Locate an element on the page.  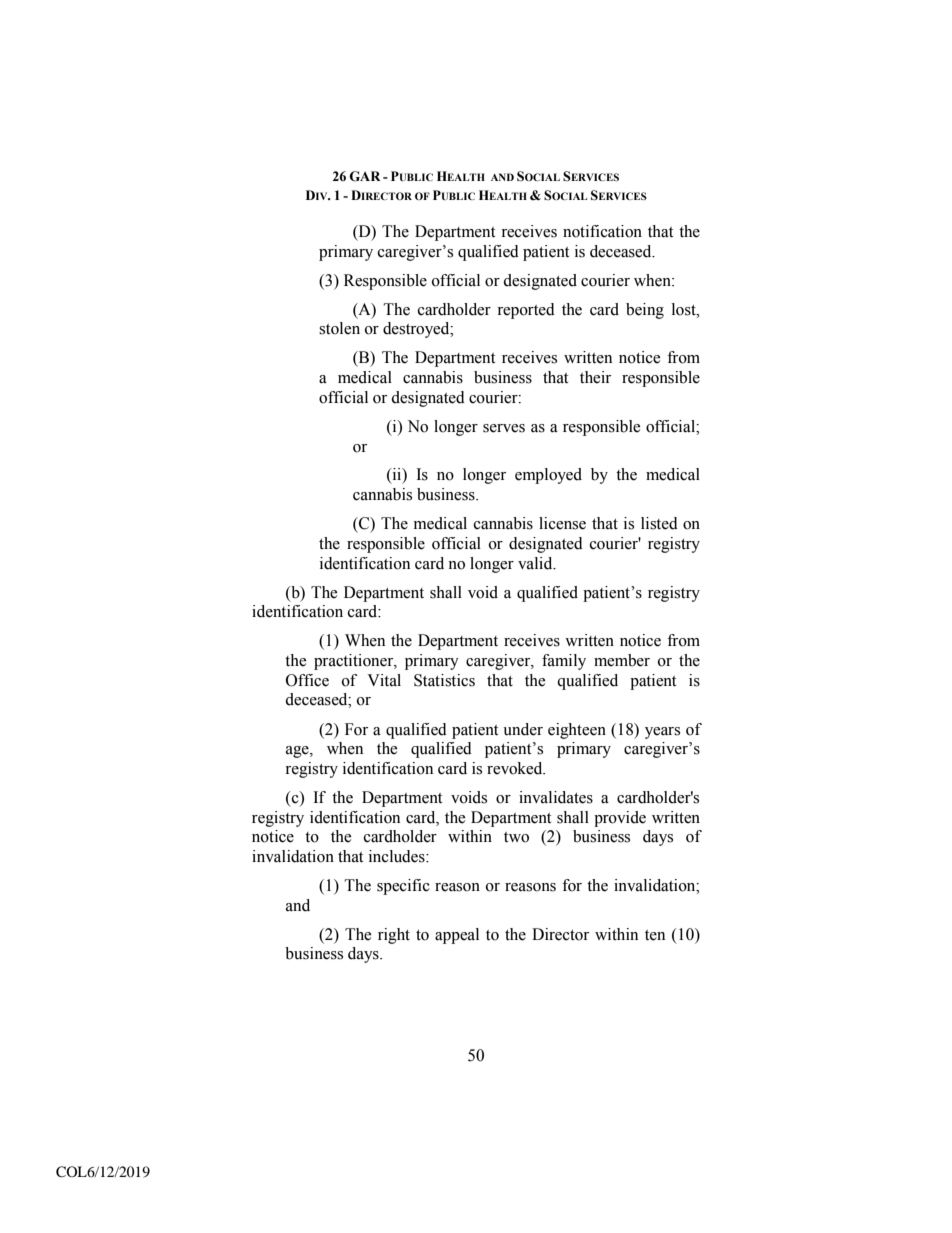
being is located at coordinates (645, 311).
